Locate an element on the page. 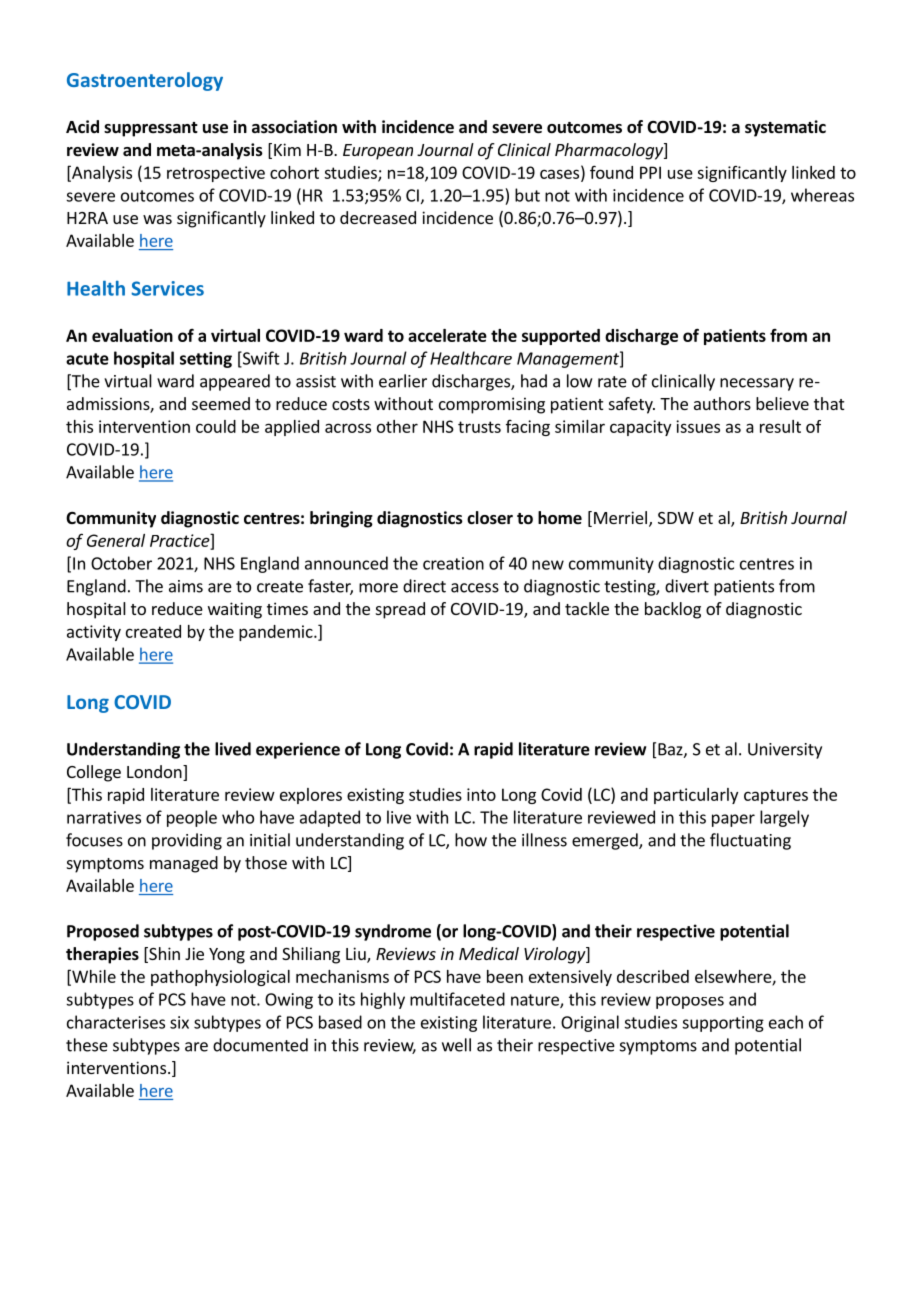  European is located at coordinates (378, 152).
